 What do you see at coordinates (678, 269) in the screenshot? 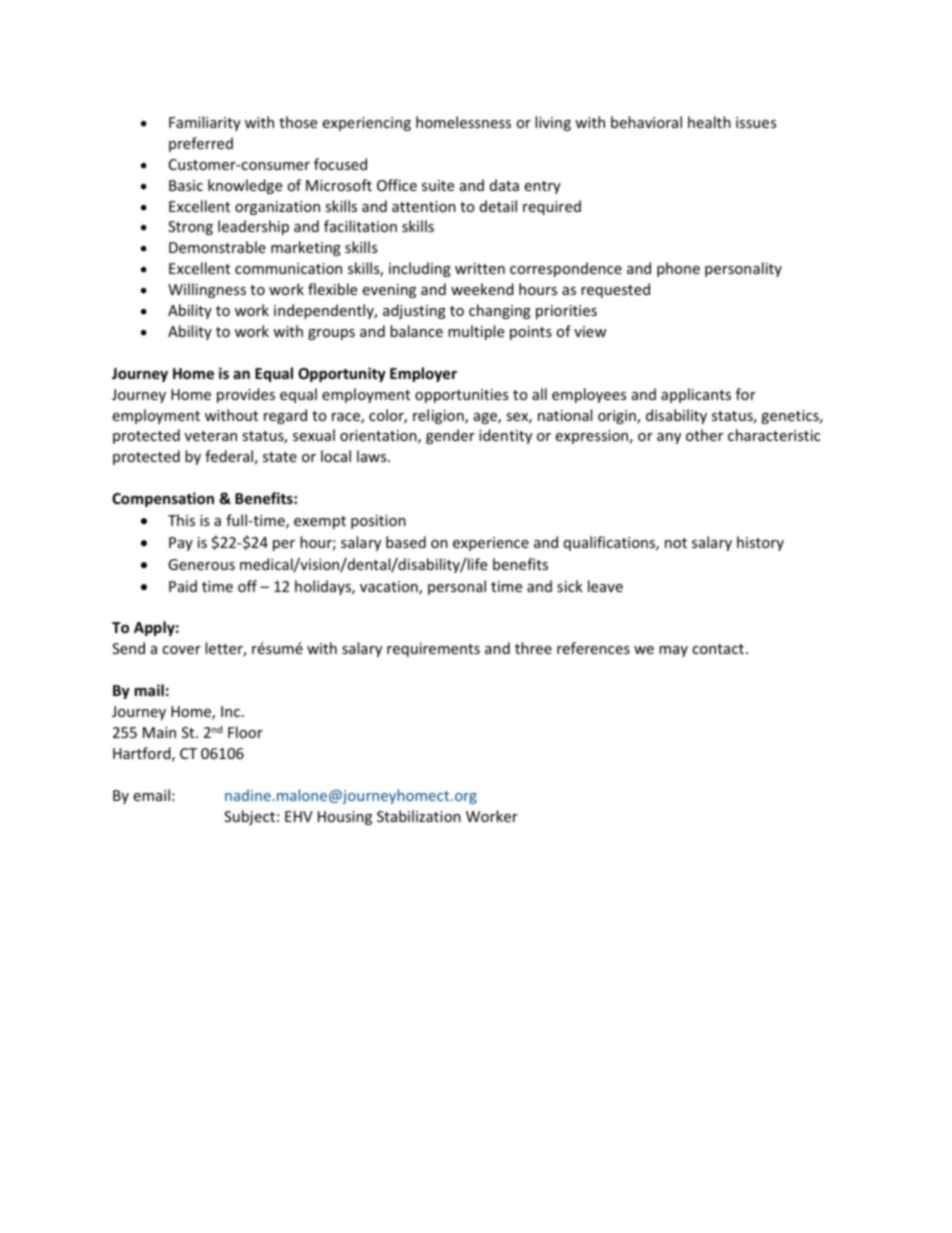
I see `phone` at bounding box center [678, 269].
